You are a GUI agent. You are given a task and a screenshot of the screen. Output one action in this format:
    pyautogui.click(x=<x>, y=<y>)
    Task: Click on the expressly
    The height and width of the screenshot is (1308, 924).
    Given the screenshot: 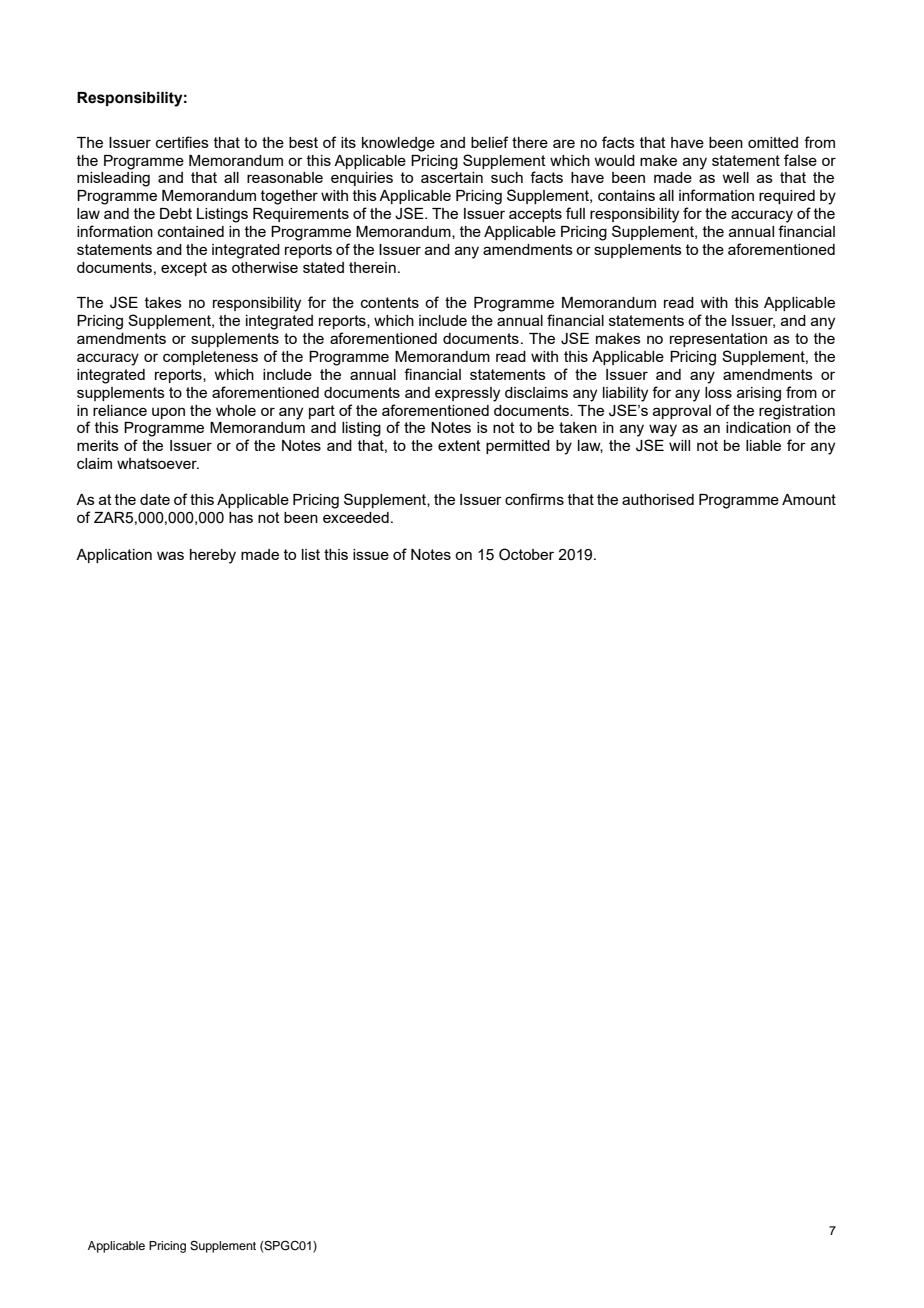 What is the action you would take?
    pyautogui.click(x=467, y=394)
